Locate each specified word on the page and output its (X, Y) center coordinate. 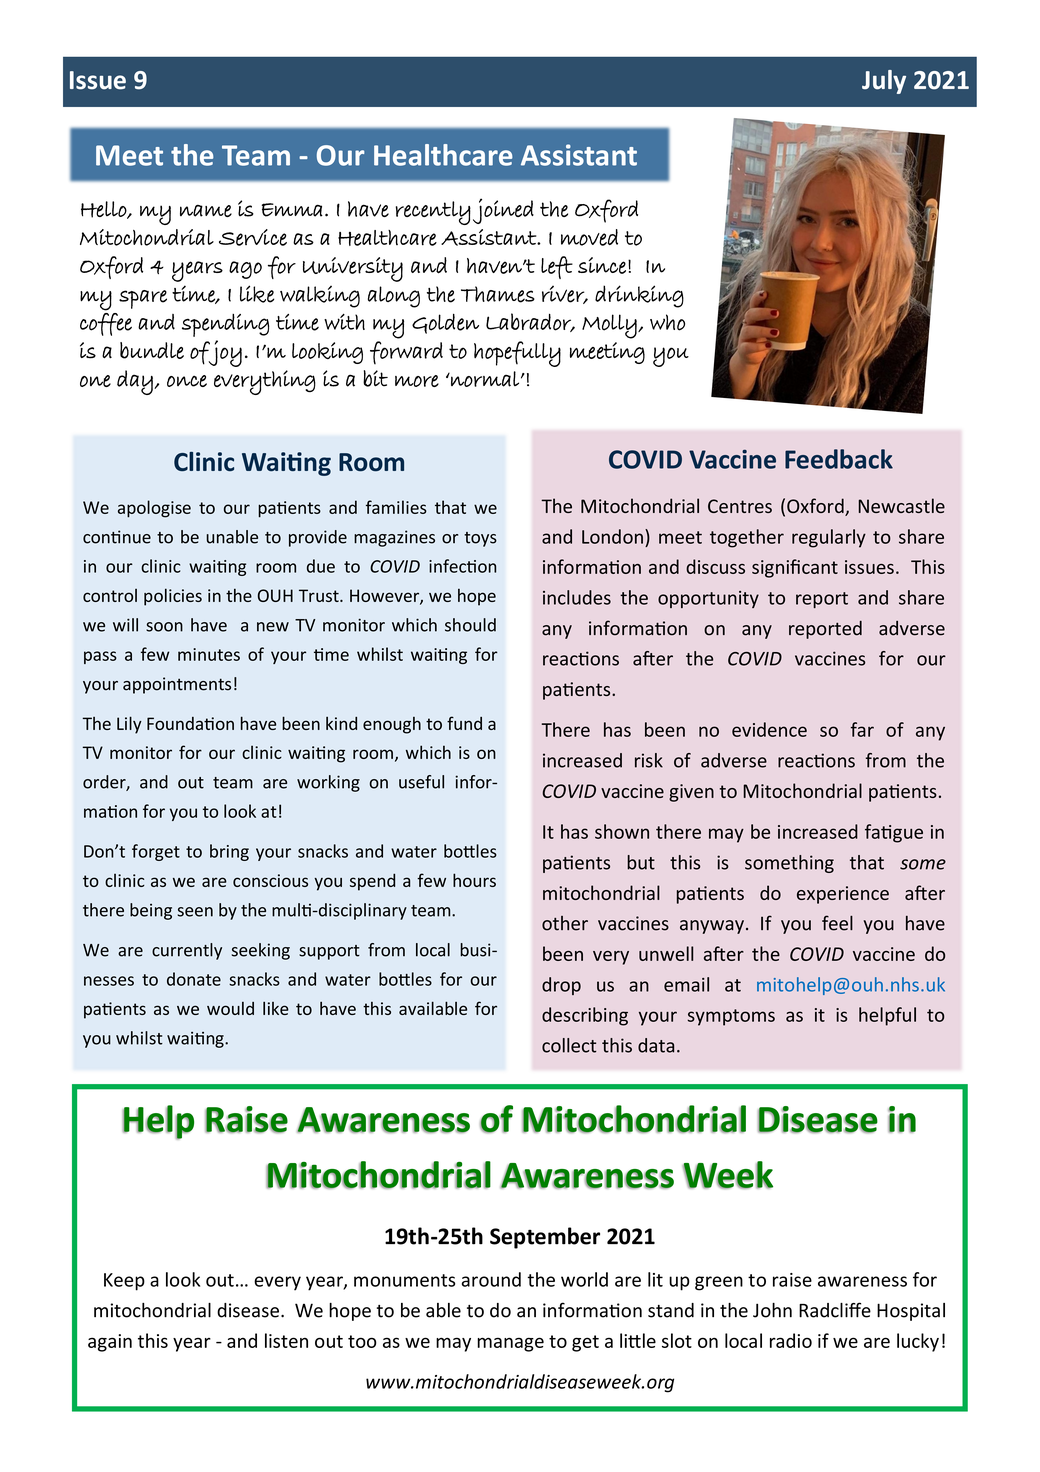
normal (484, 379)
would (230, 1008)
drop (561, 986)
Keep (124, 1282)
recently (433, 213)
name (206, 211)
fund (464, 723)
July (884, 82)
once (187, 381)
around (491, 1279)
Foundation (190, 723)
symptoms (731, 1017)
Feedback (839, 459)
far (862, 729)
